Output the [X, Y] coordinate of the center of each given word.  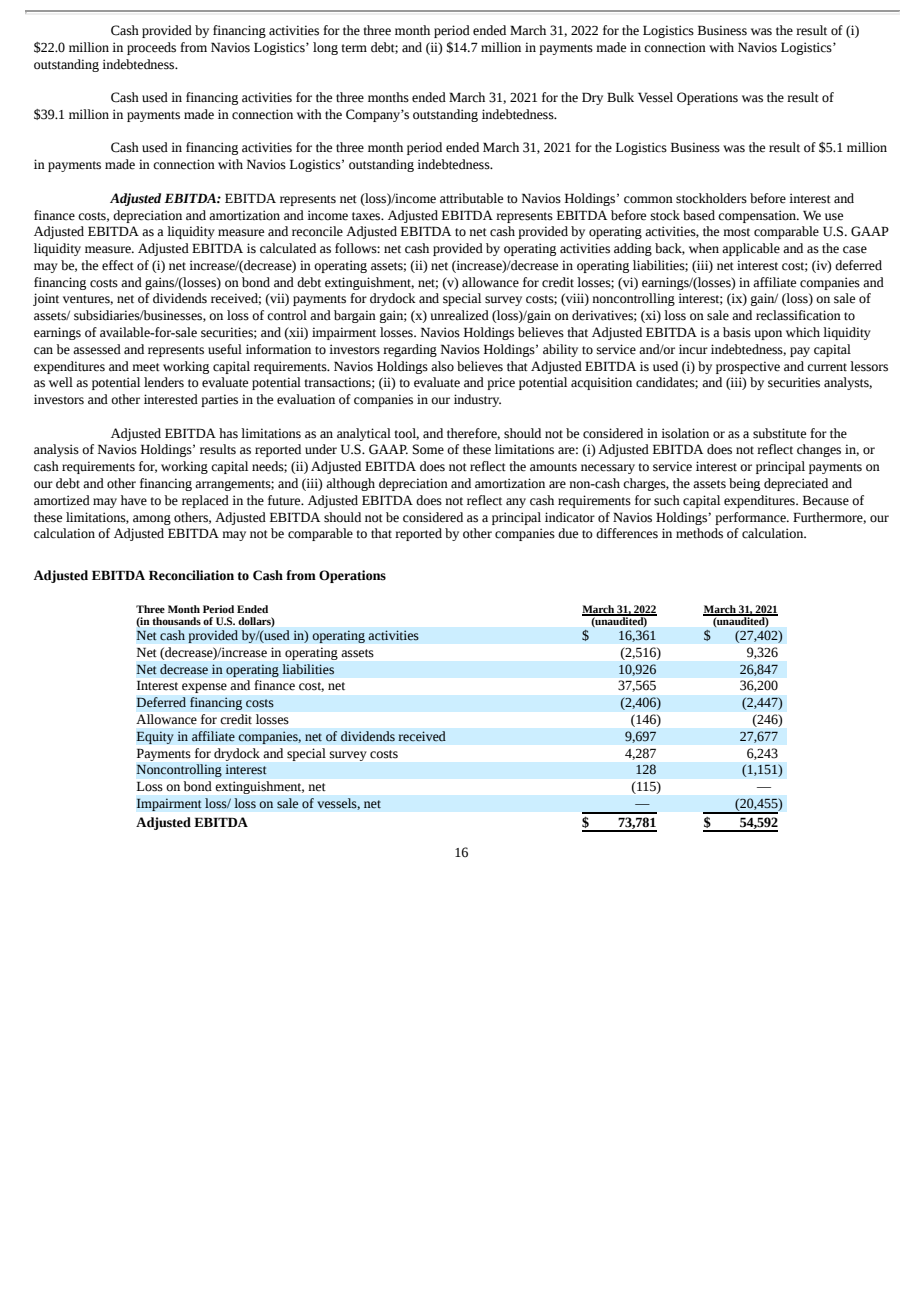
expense [204, 688]
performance [751, 518]
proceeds [151, 48]
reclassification [798, 315]
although [350, 484]
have [134, 500]
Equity [155, 737]
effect [118, 265]
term [354, 48]
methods [699, 533]
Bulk [620, 97]
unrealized [460, 315]
